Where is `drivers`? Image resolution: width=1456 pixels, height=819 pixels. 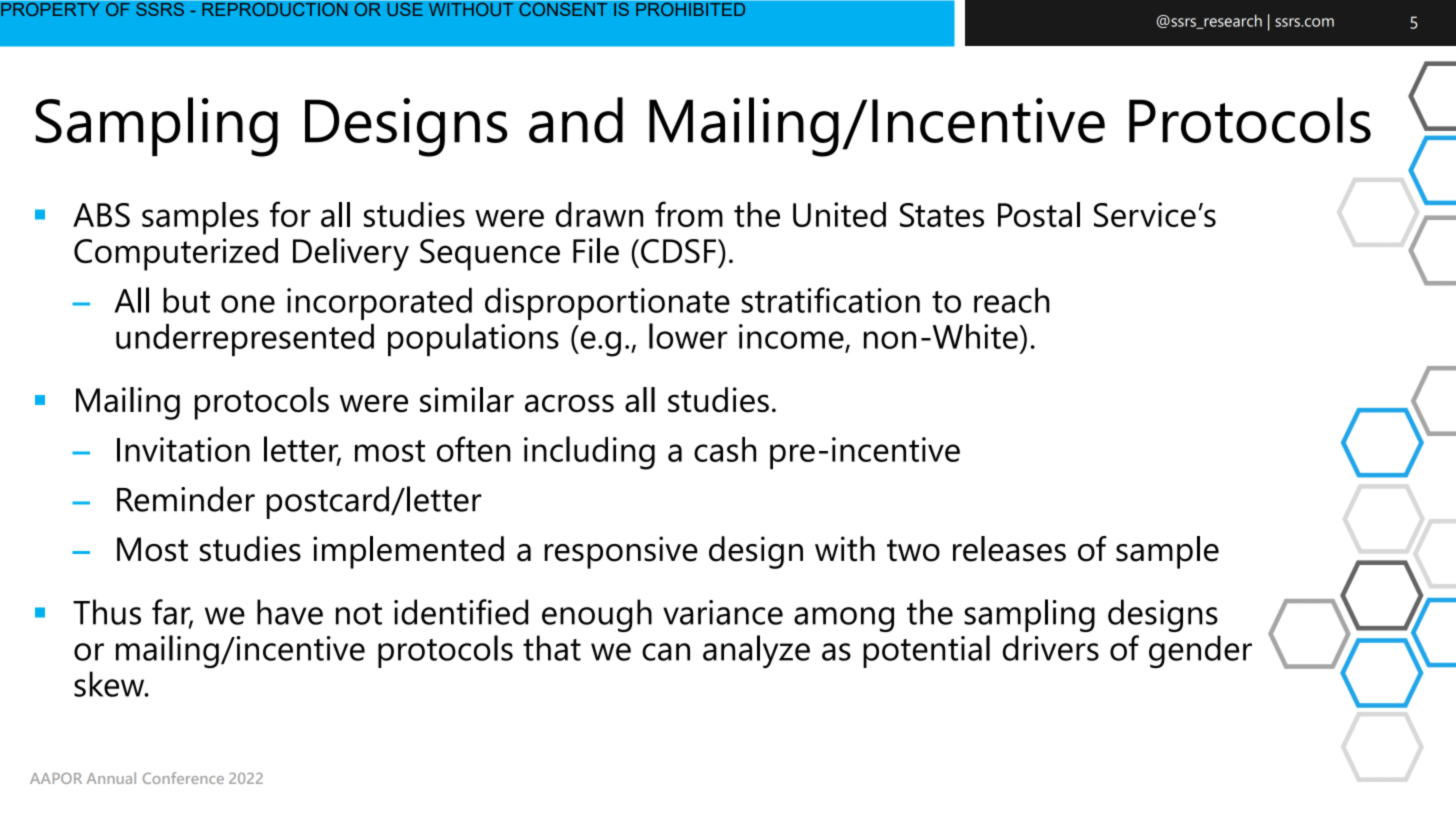 drivers is located at coordinates (1051, 648).
